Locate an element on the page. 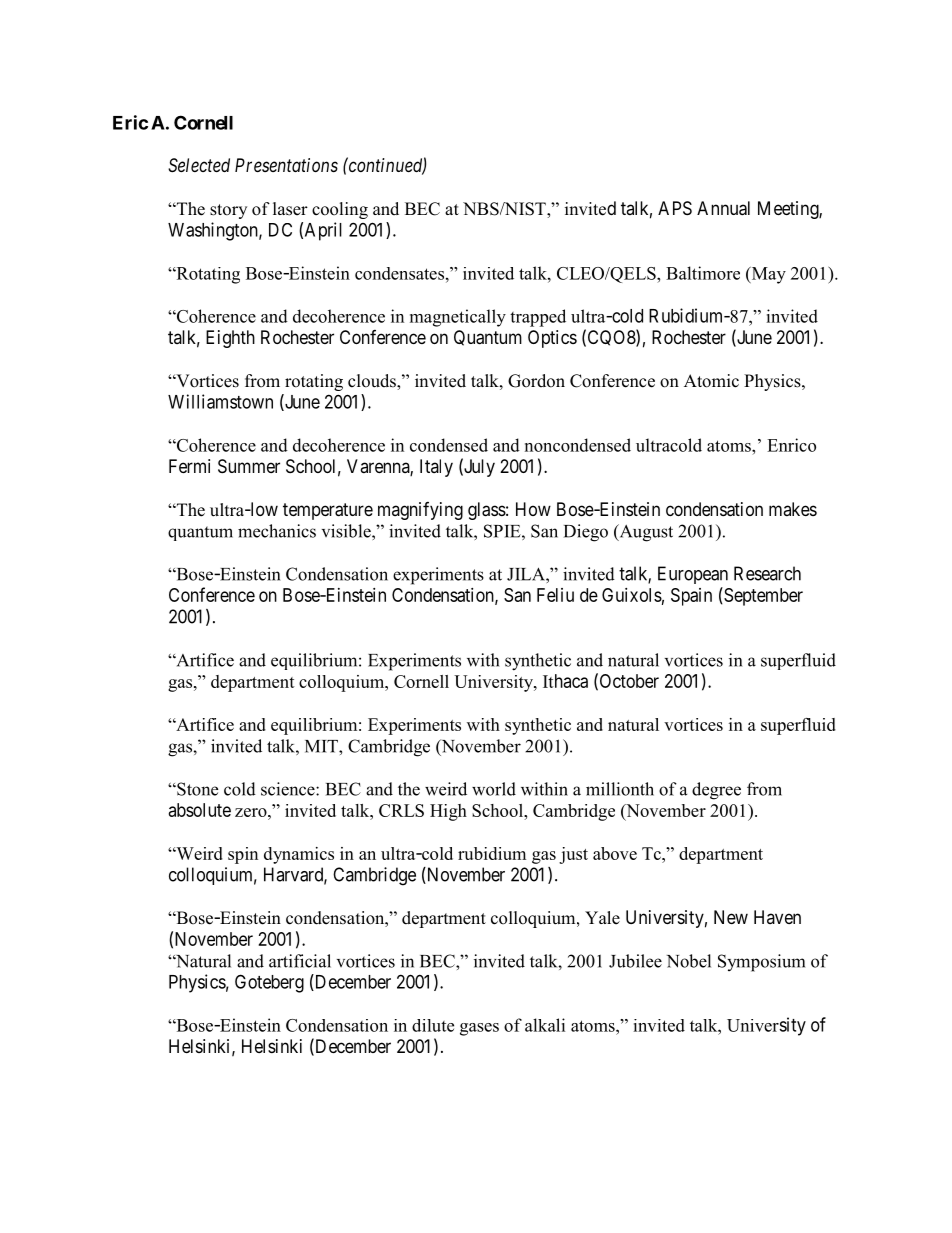  condensates is located at coordinates (399, 273).
